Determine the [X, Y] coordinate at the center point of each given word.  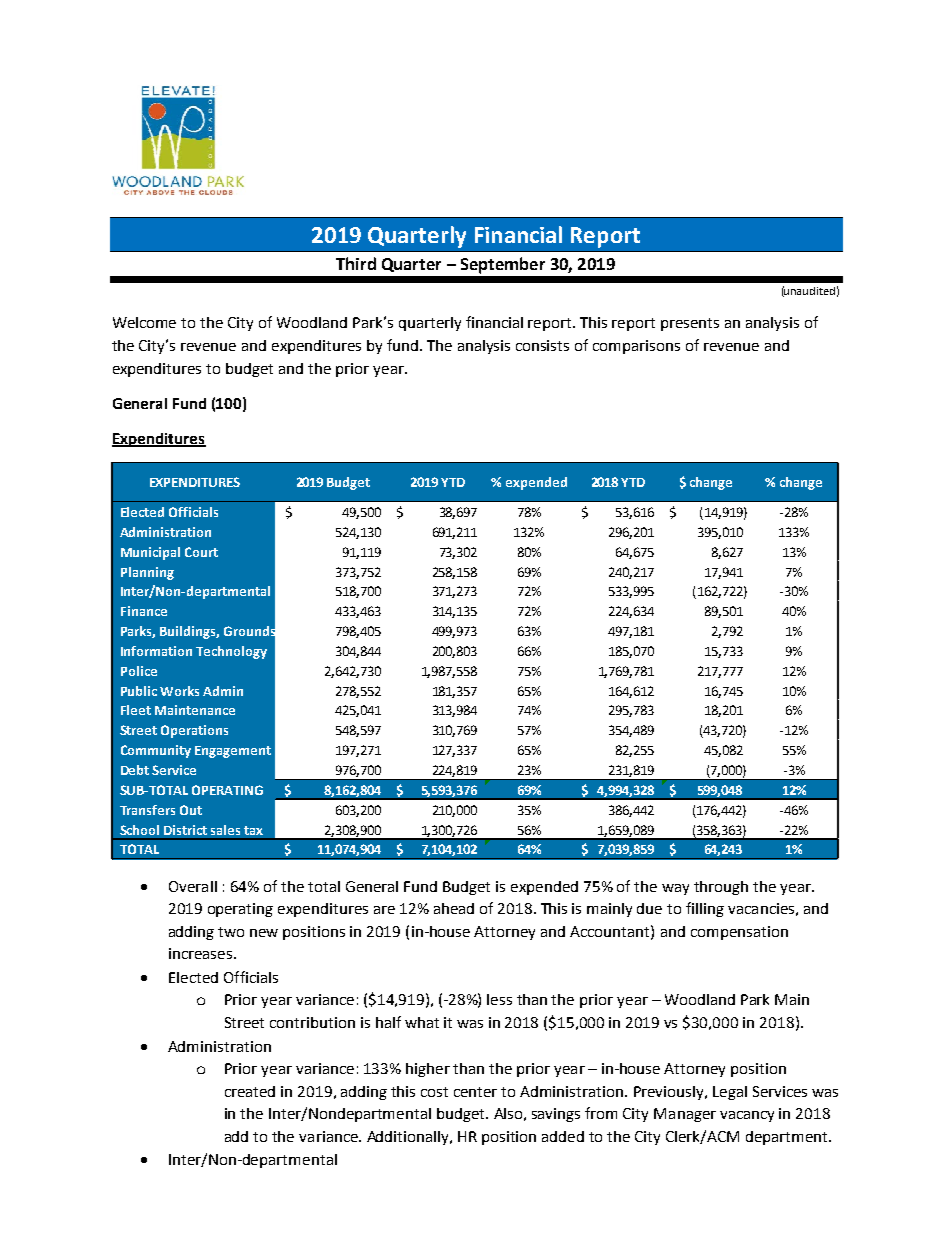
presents [690, 324]
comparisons [636, 347]
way [675, 889]
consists [542, 345]
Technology [231, 652]
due [649, 908]
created [250, 1091]
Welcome [144, 322]
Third [356, 263]
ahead [454, 908]
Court [201, 552]
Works [179, 691]
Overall [193, 886]
